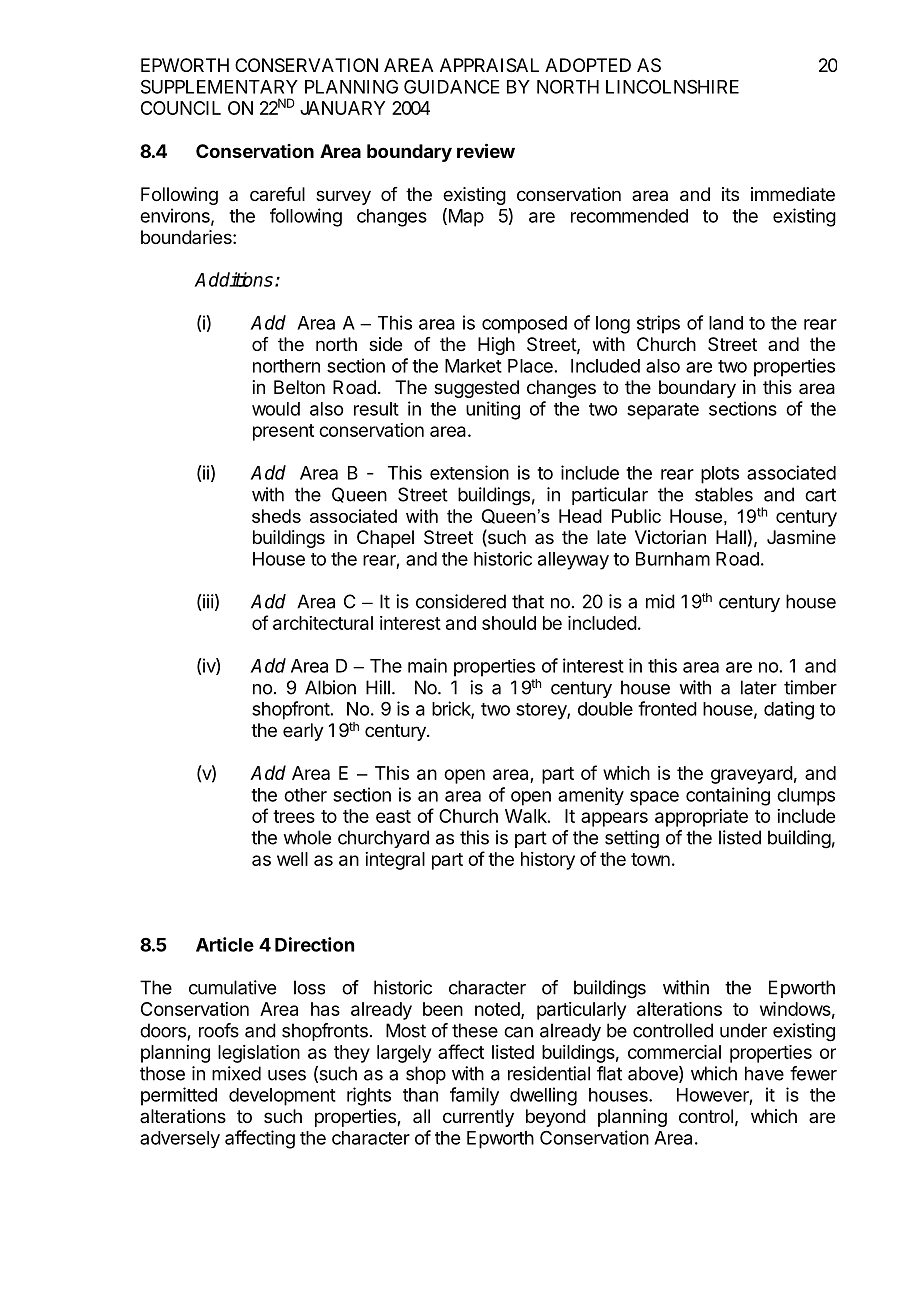  Describe the element at coordinates (219, 86) in the image. I see `SUPPLEMENTARY` at that location.
